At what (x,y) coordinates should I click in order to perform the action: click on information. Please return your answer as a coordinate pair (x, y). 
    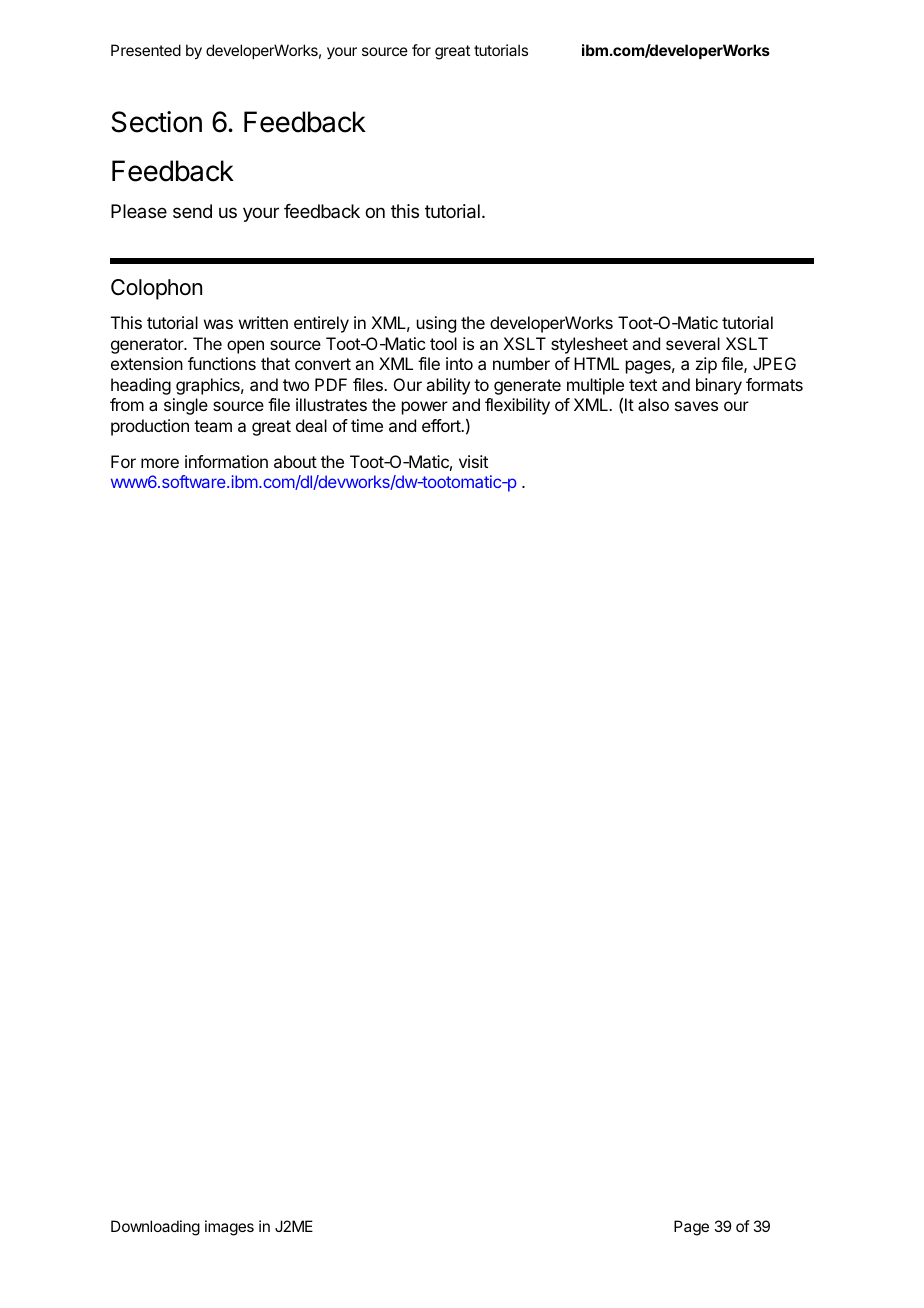
    Looking at the image, I should click on (226, 461).
